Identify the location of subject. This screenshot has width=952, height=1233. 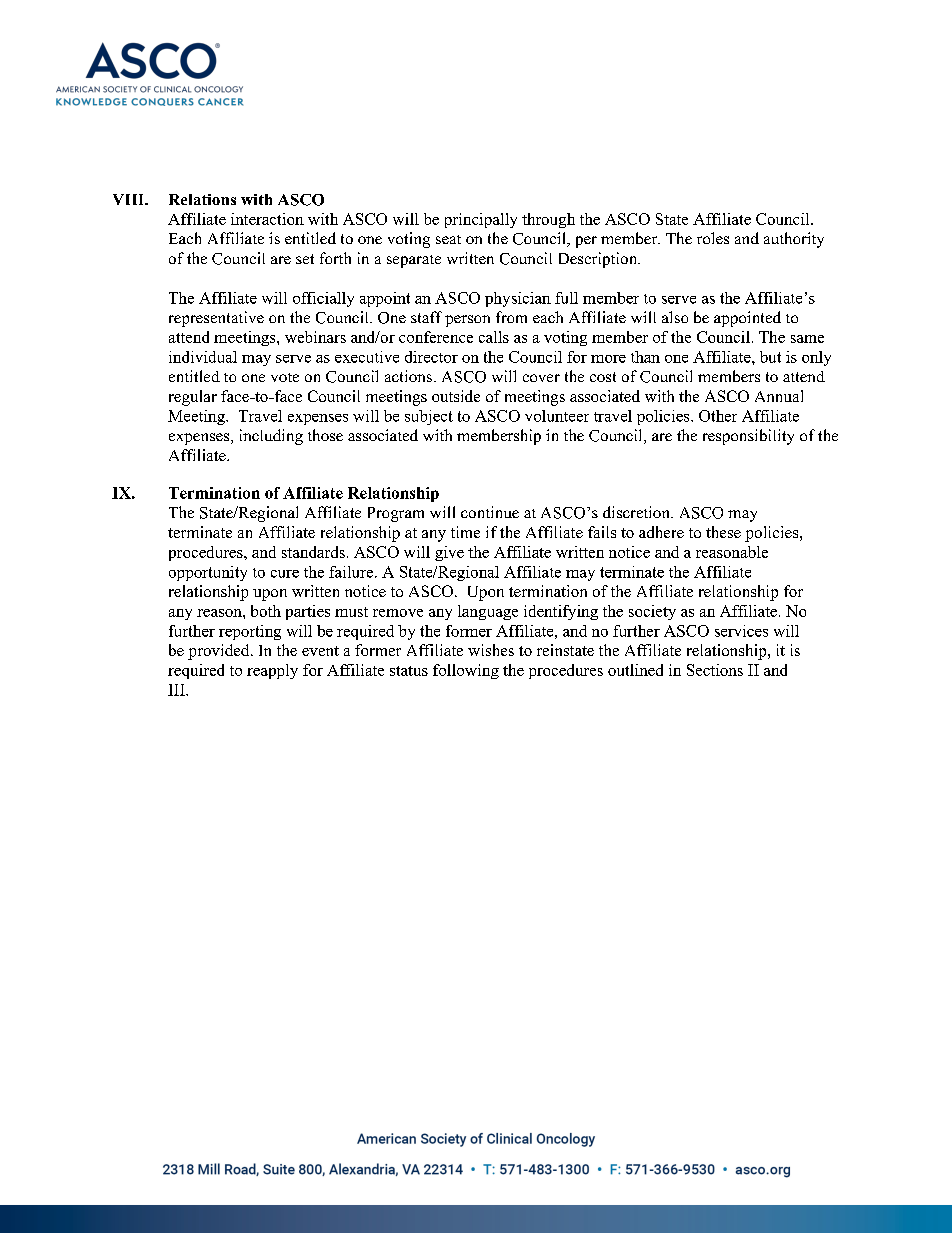
(429, 417).
